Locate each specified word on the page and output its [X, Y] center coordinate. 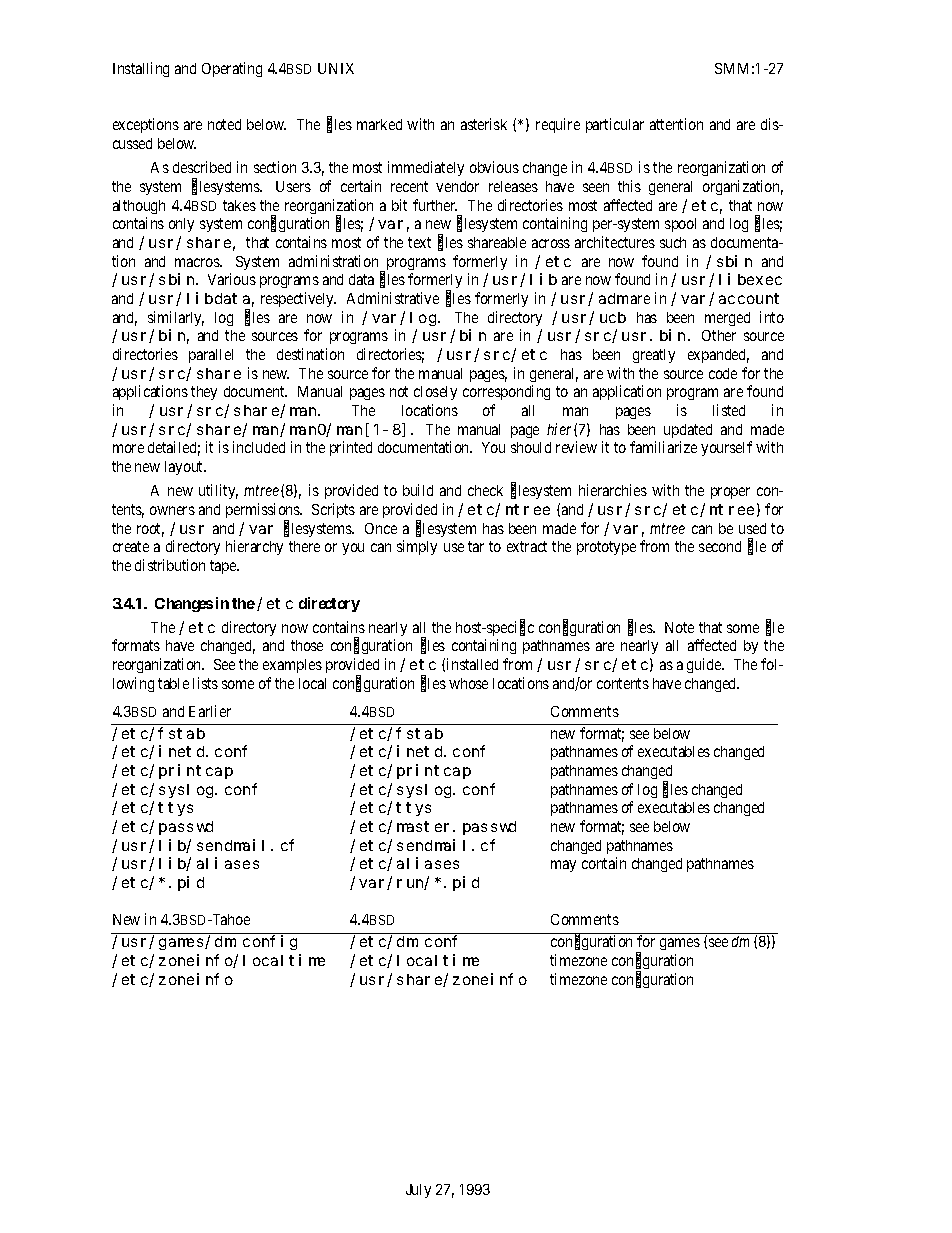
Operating [232, 69]
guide [705, 665]
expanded [718, 356]
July [418, 1191]
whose [468, 683]
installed [472, 664]
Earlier [210, 711]
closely [435, 393]
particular [615, 125]
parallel [211, 356]
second [720, 546]
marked [379, 124]
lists [205, 683]
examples [292, 666]
